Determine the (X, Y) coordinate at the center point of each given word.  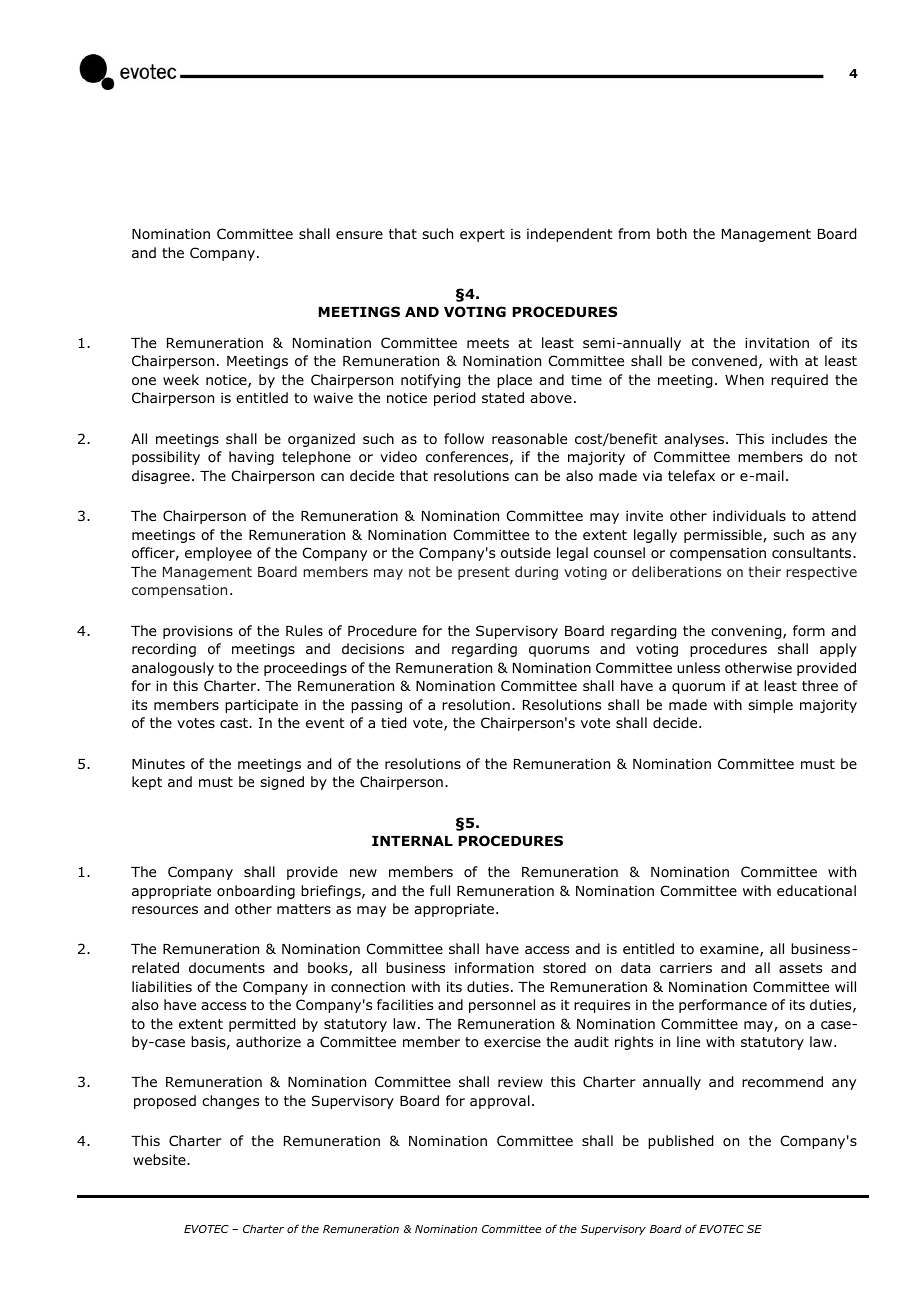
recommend (782, 1081)
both (672, 233)
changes (230, 1102)
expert (482, 235)
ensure (359, 235)
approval (500, 1102)
